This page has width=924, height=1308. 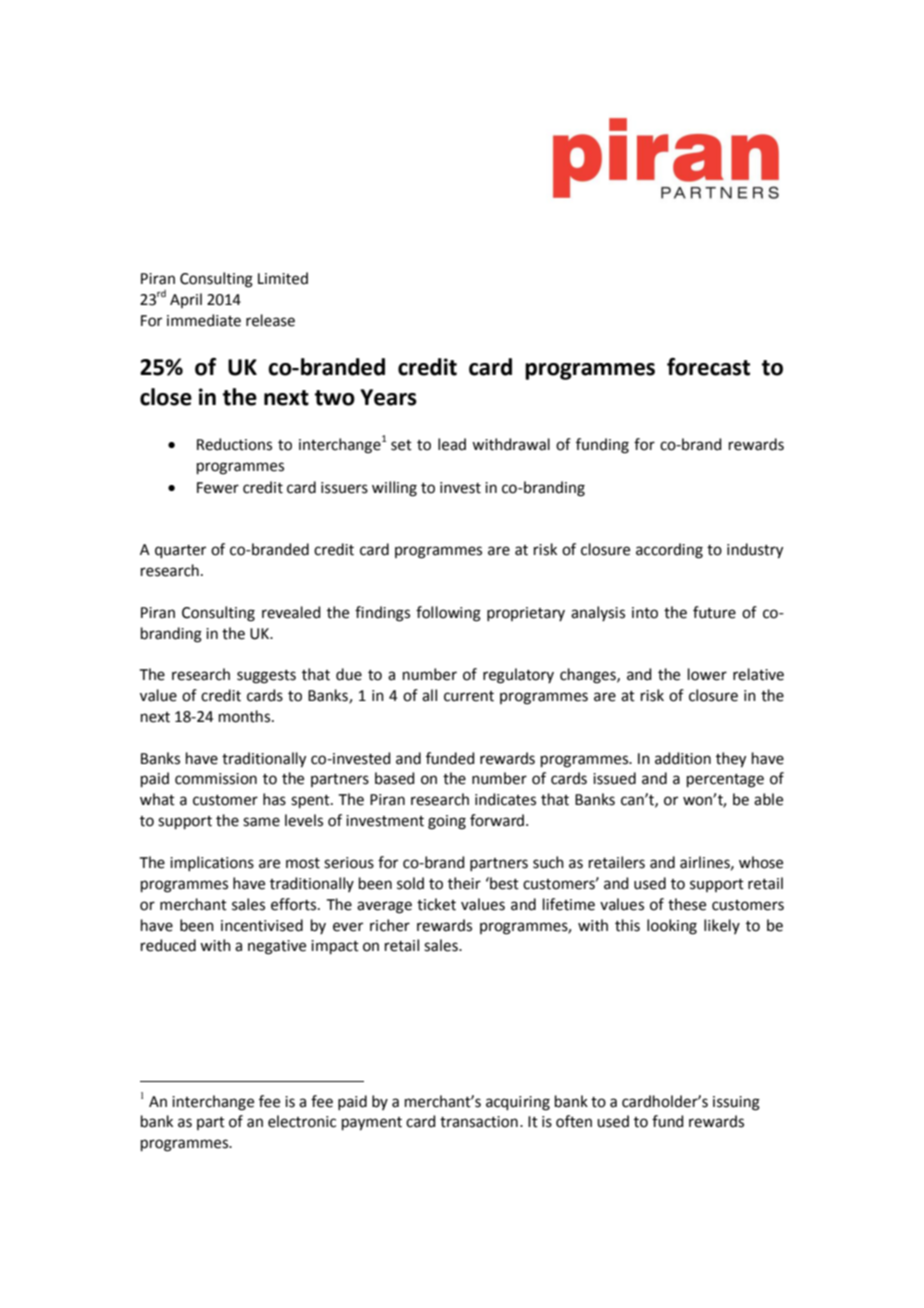 What do you see at coordinates (388, 397) in the page?
I see `Years` at bounding box center [388, 397].
